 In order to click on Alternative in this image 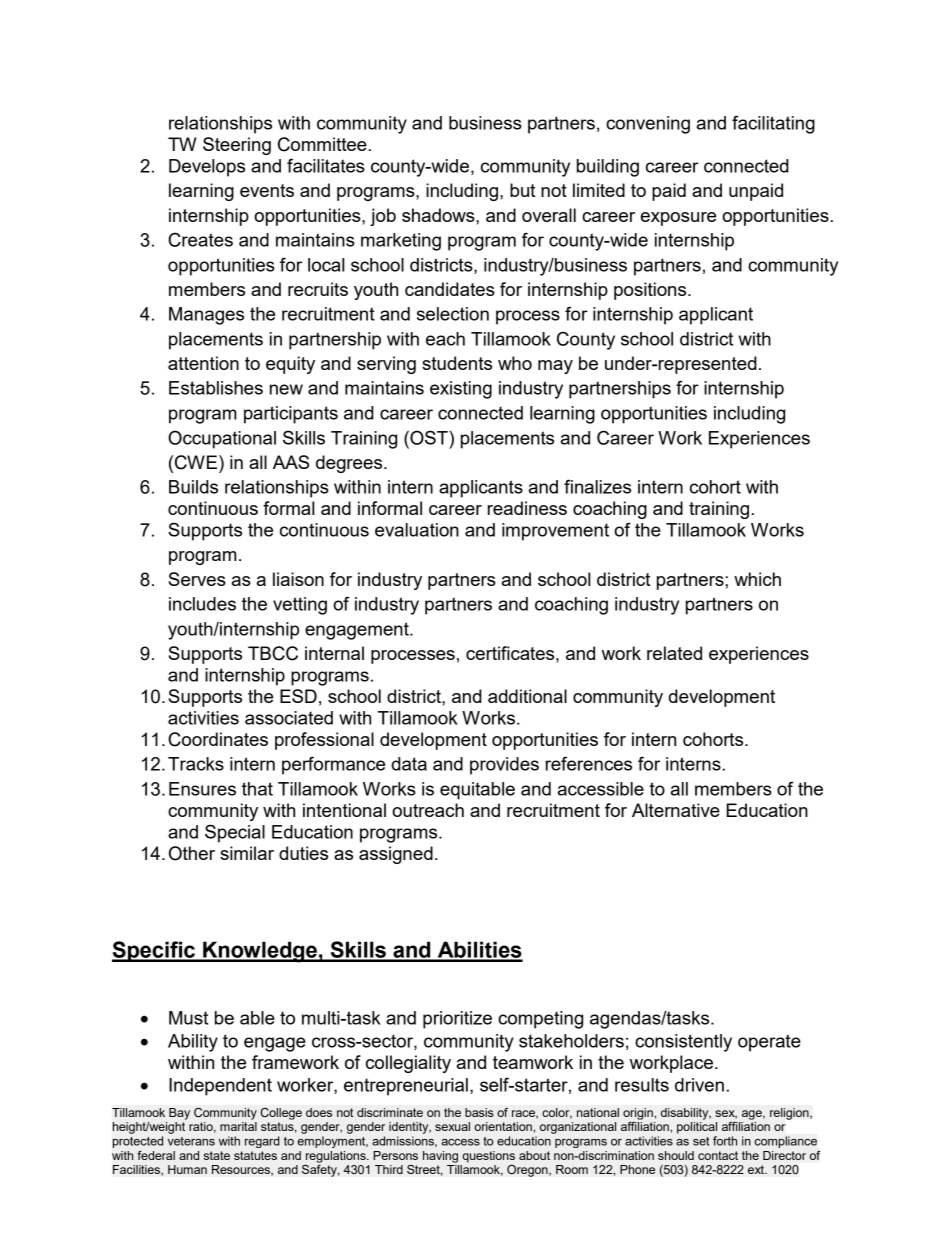, I will do `click(676, 810)`.
